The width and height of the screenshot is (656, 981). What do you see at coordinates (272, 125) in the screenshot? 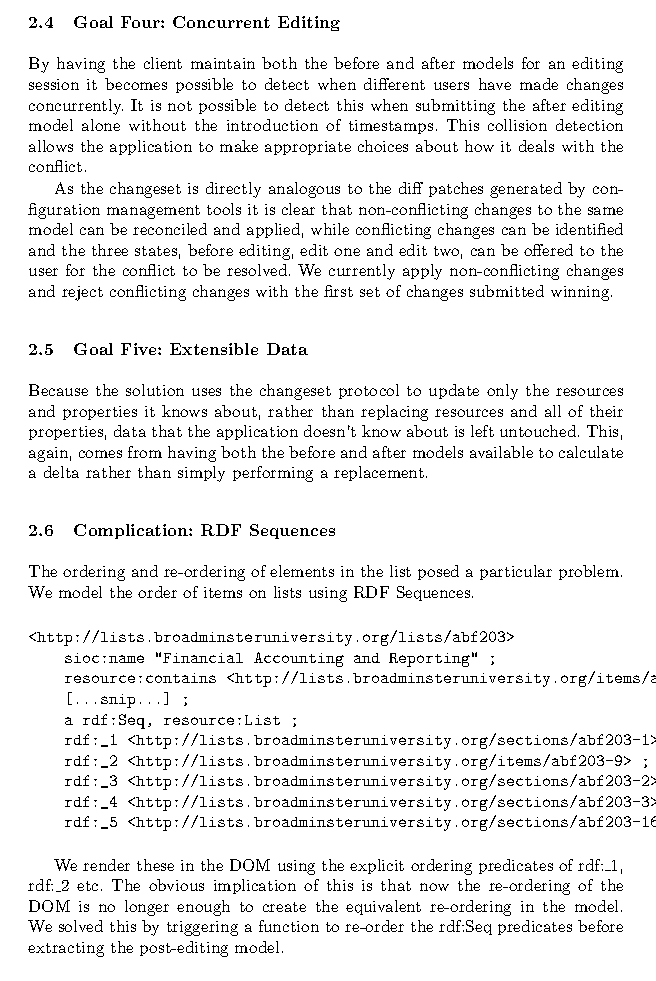
I see `introduction` at bounding box center [272, 125].
